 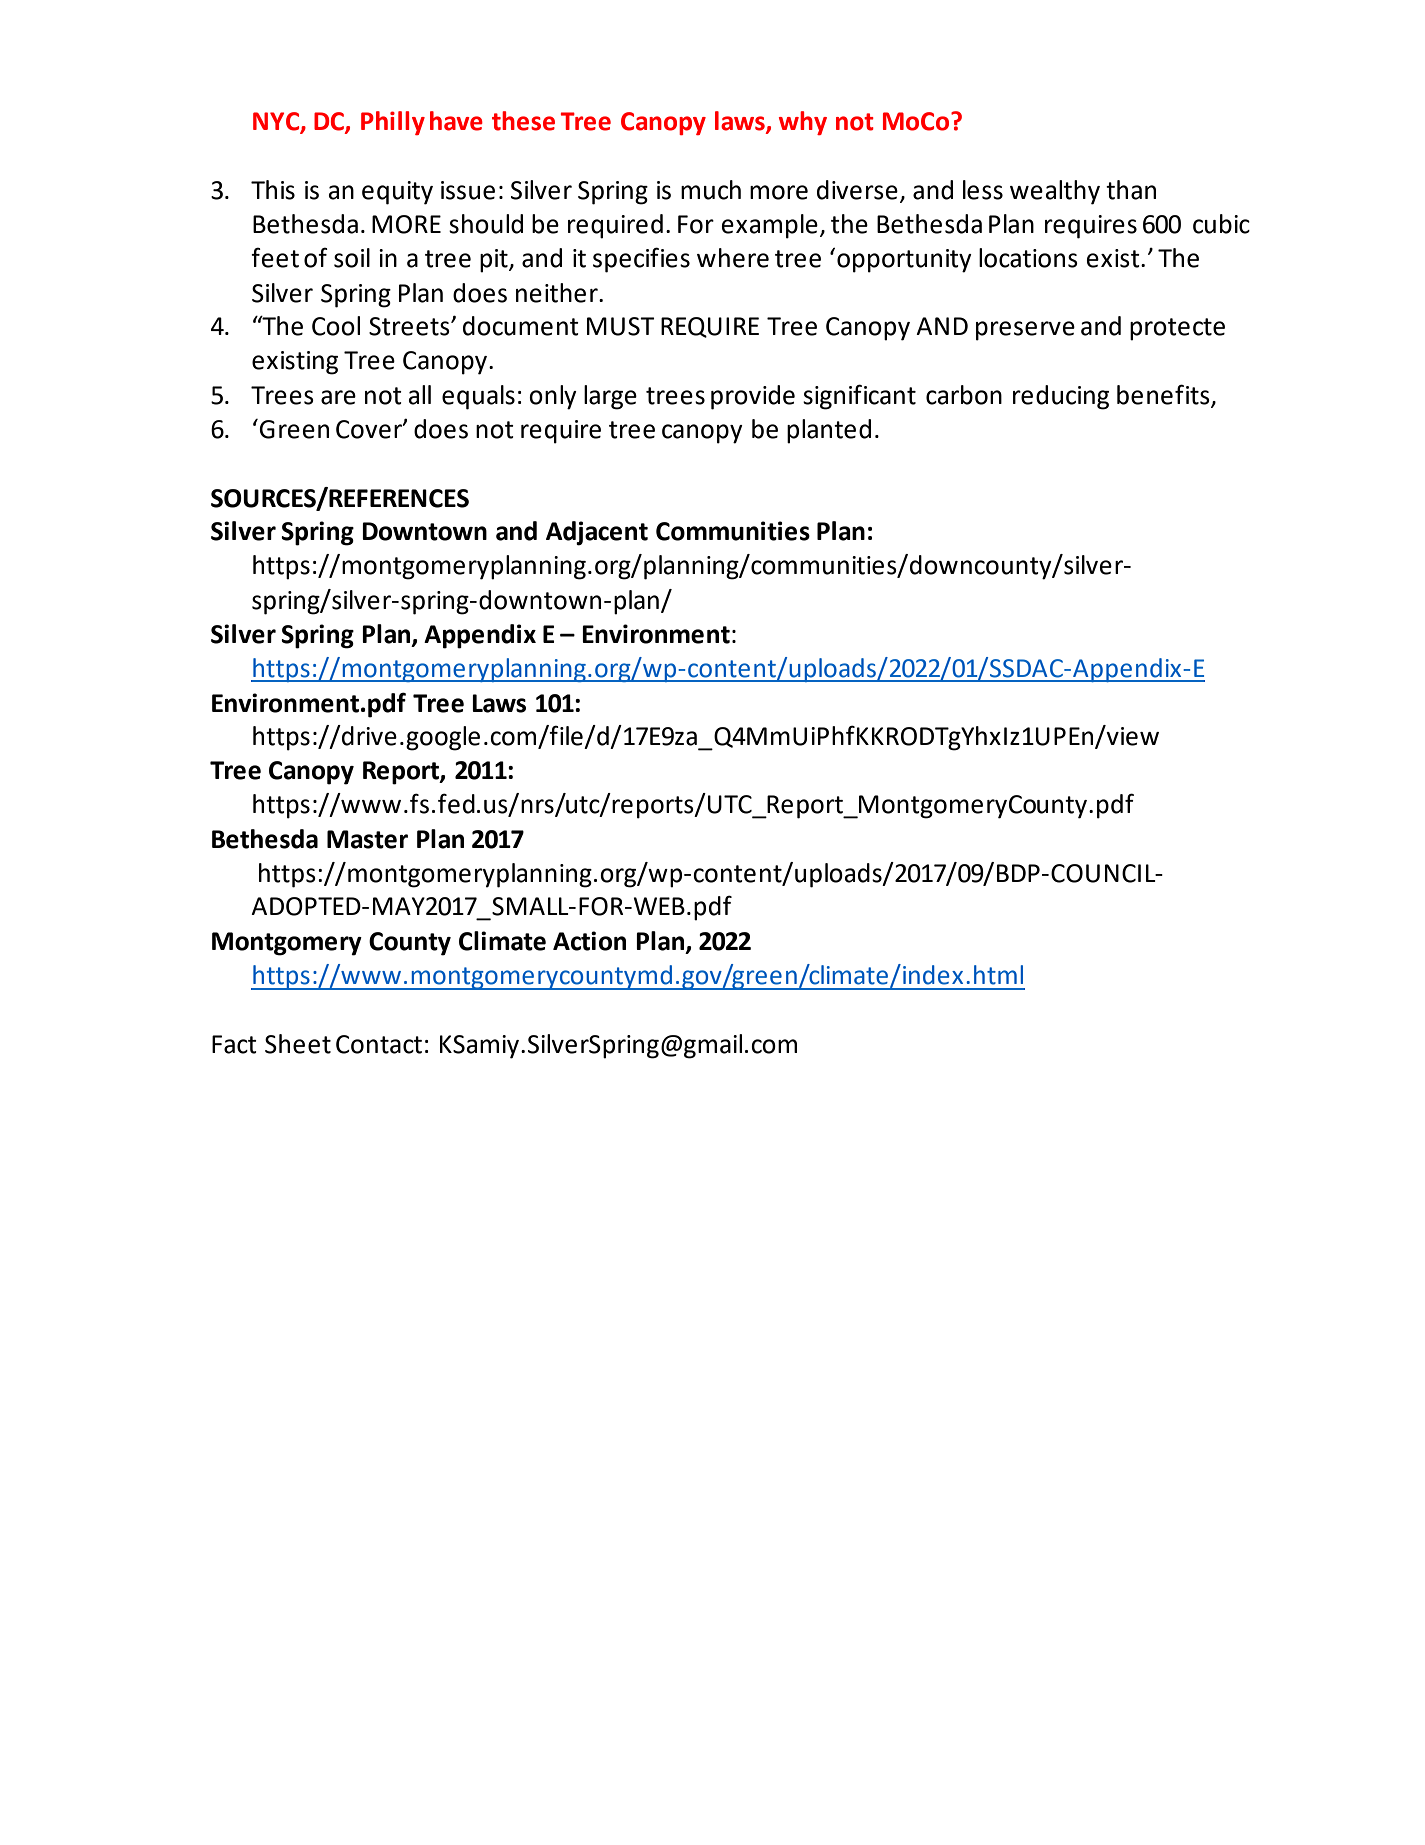 I want to click on reducing, so click(x=1061, y=397).
